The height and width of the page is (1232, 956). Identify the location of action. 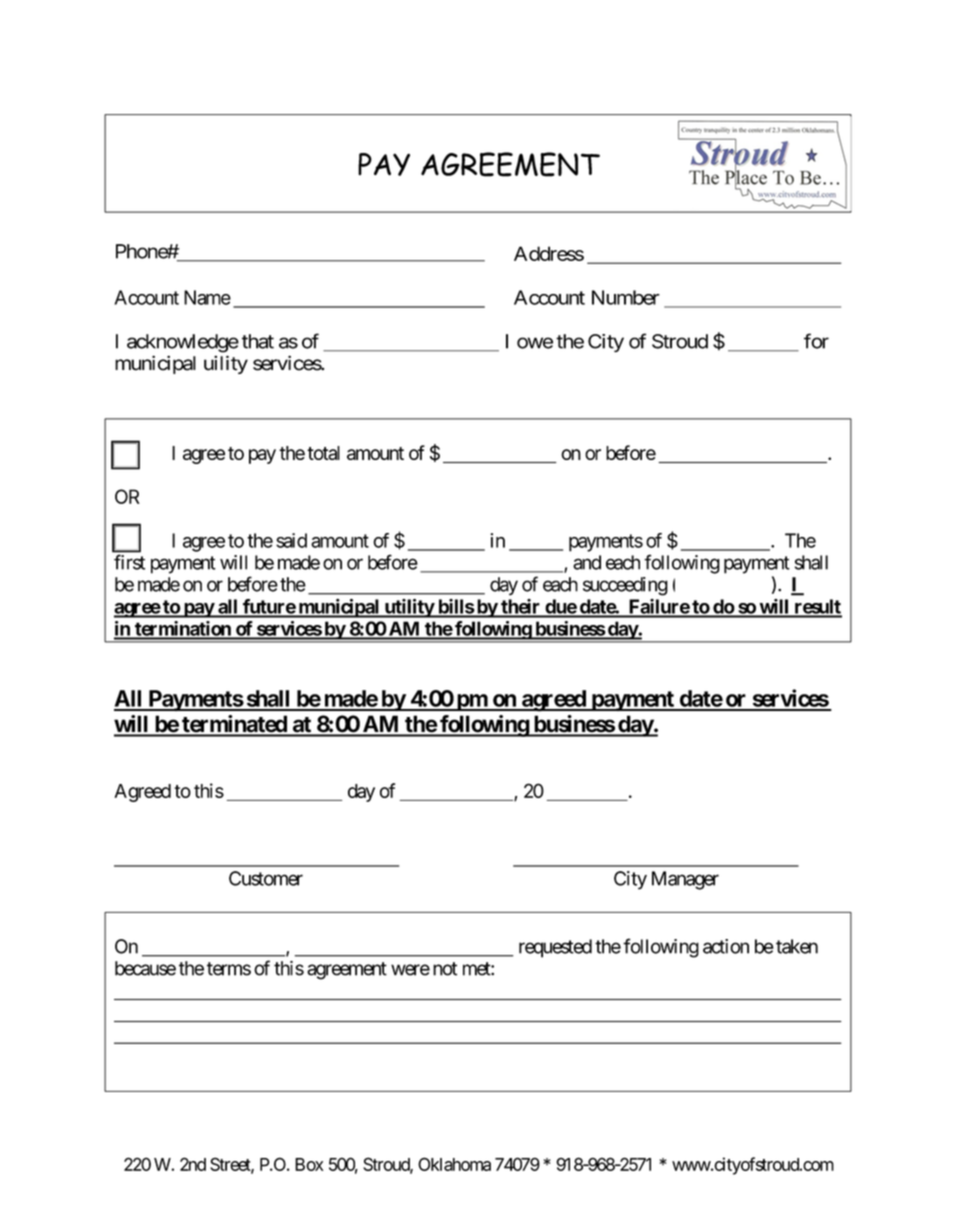
(726, 946).
